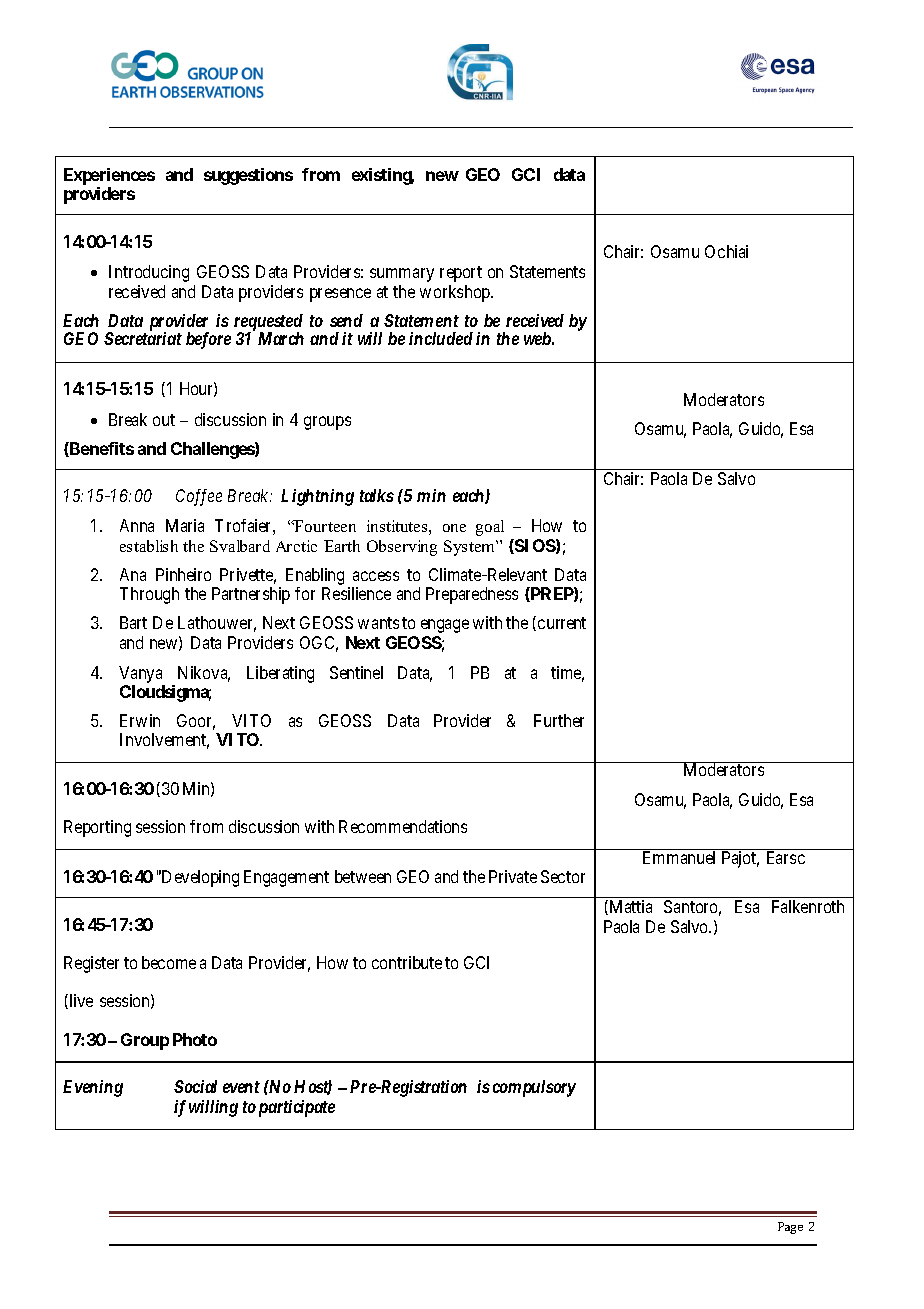 This page has width=924, height=1309. I want to click on Ochiai, so click(726, 251).
